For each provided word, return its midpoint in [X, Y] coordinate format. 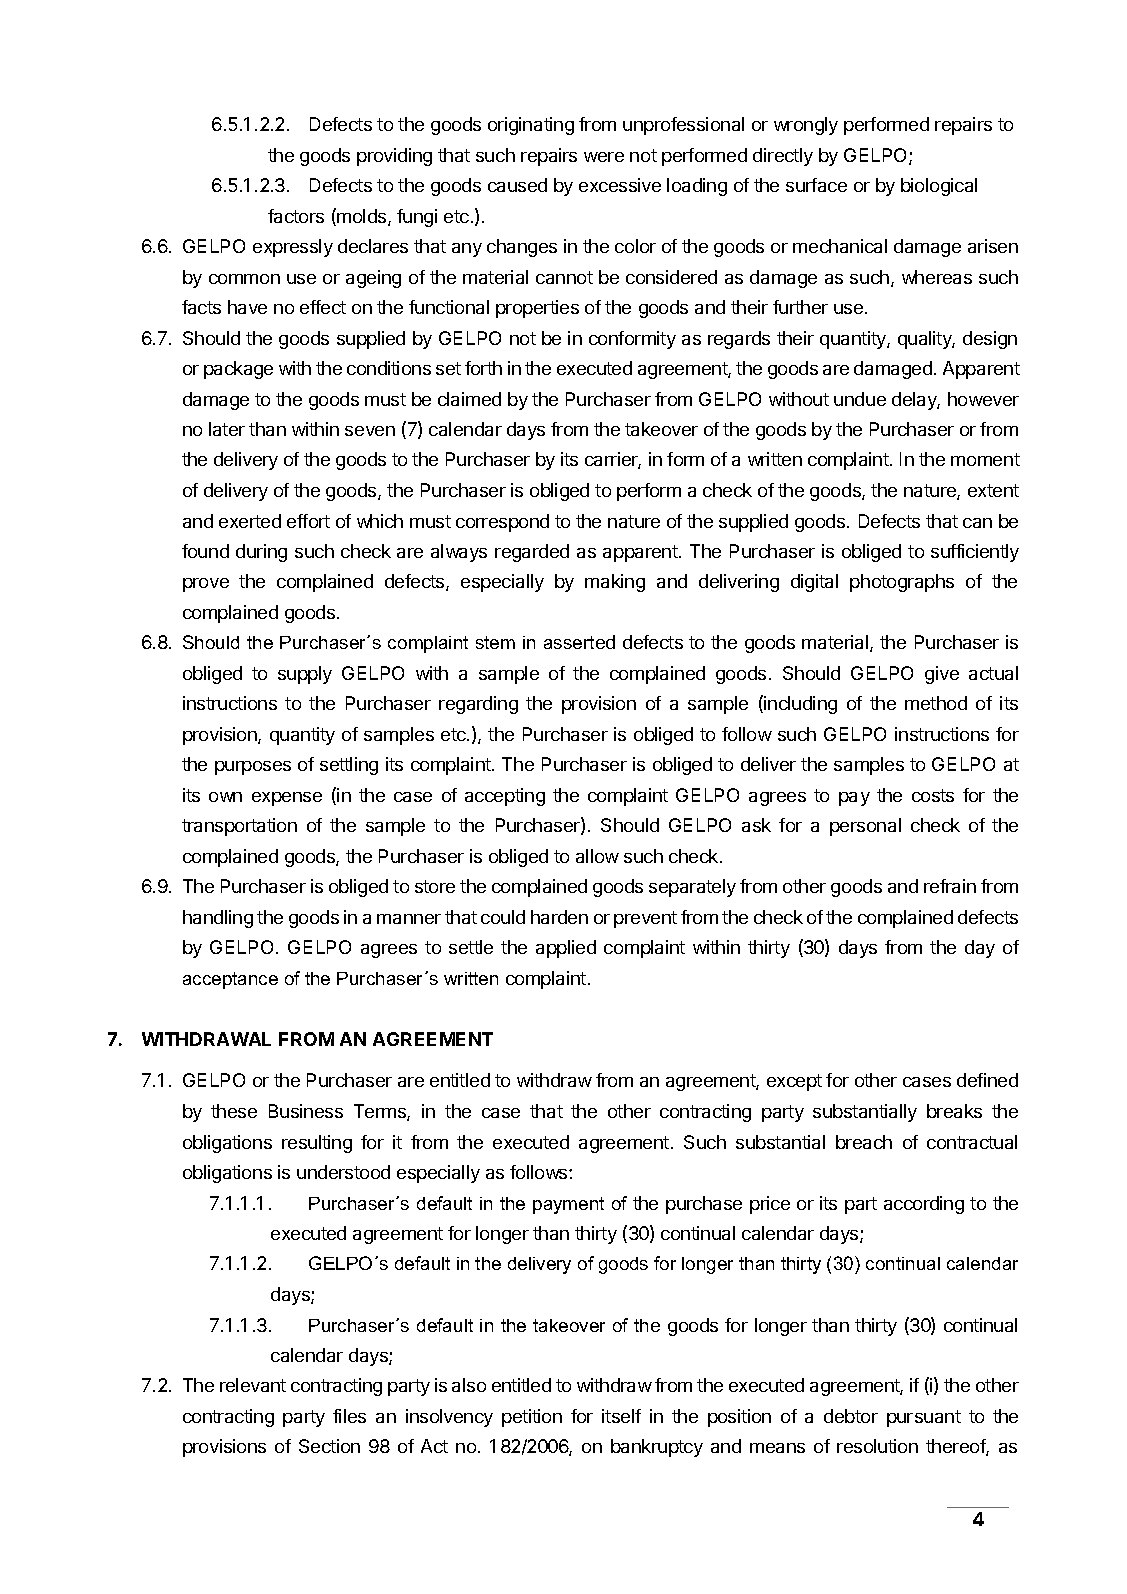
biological [939, 187]
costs [933, 795]
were [604, 157]
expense [287, 799]
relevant [253, 1385]
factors [296, 216]
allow [597, 856]
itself [621, 1416]
